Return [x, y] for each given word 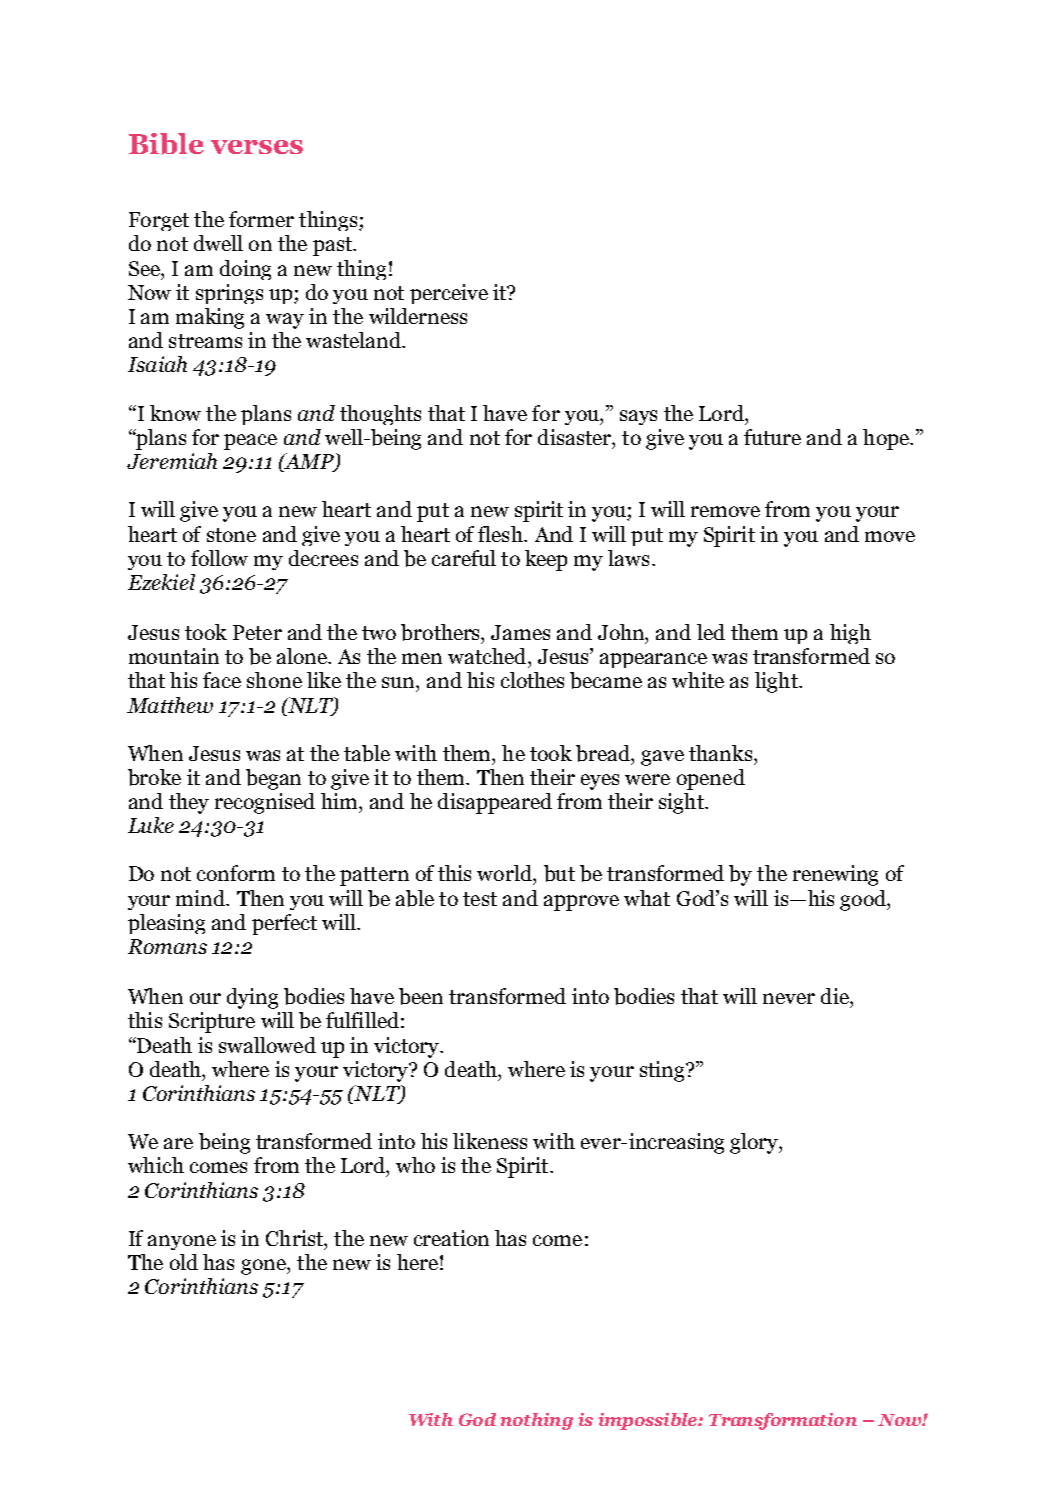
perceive [449, 294]
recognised [265, 803]
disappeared [495, 803]
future [772, 437]
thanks [722, 753]
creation [451, 1238]
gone [264, 1267]
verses [257, 147]
